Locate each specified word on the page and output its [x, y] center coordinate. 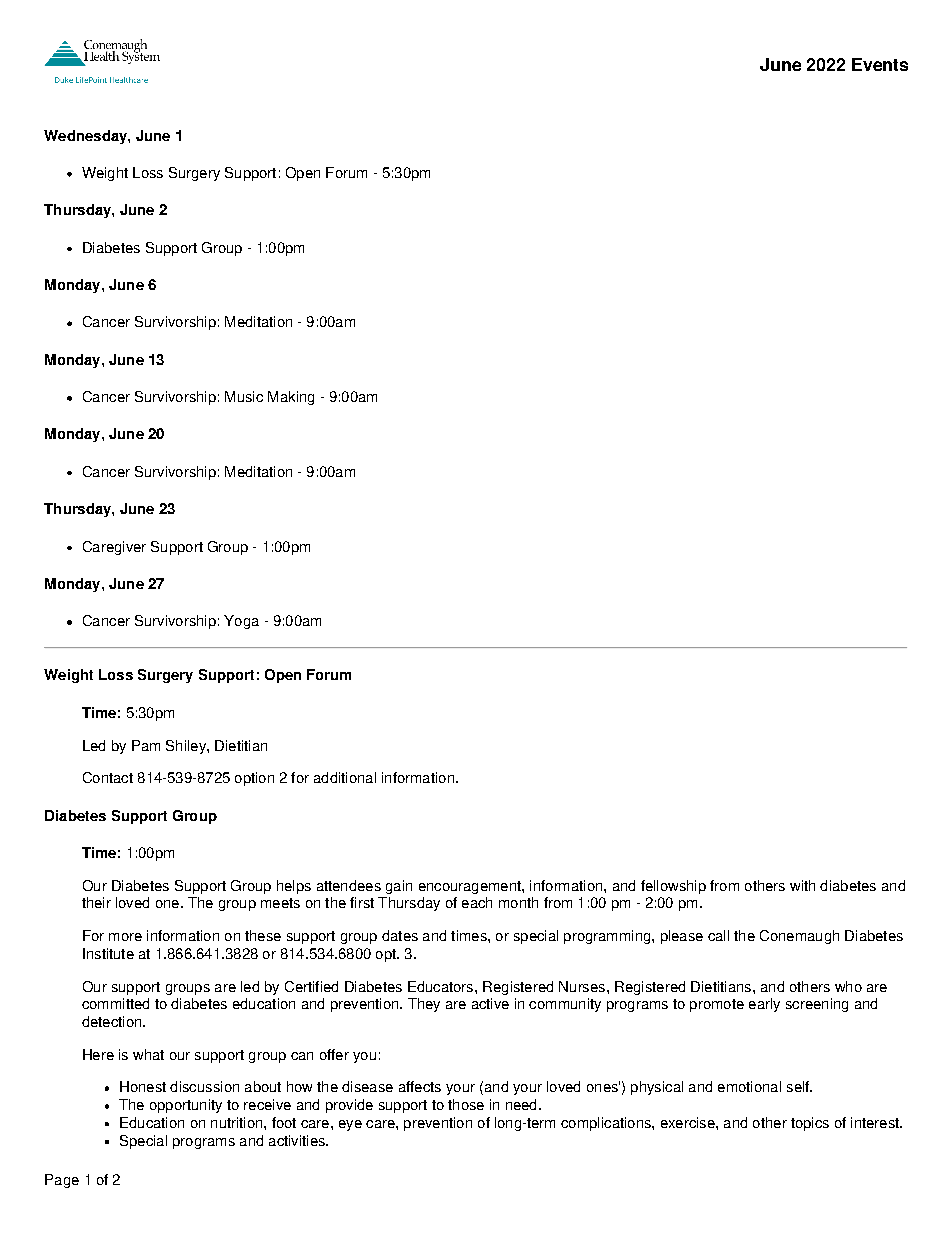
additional [345, 777]
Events [880, 64]
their [96, 902]
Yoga [241, 622]
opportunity [186, 1106]
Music [244, 396]
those [466, 1104]
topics [810, 1124]
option [254, 779]
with [802, 885]
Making [291, 398]
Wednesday [86, 137]
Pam [146, 745]
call [718, 935]
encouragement [471, 887]
